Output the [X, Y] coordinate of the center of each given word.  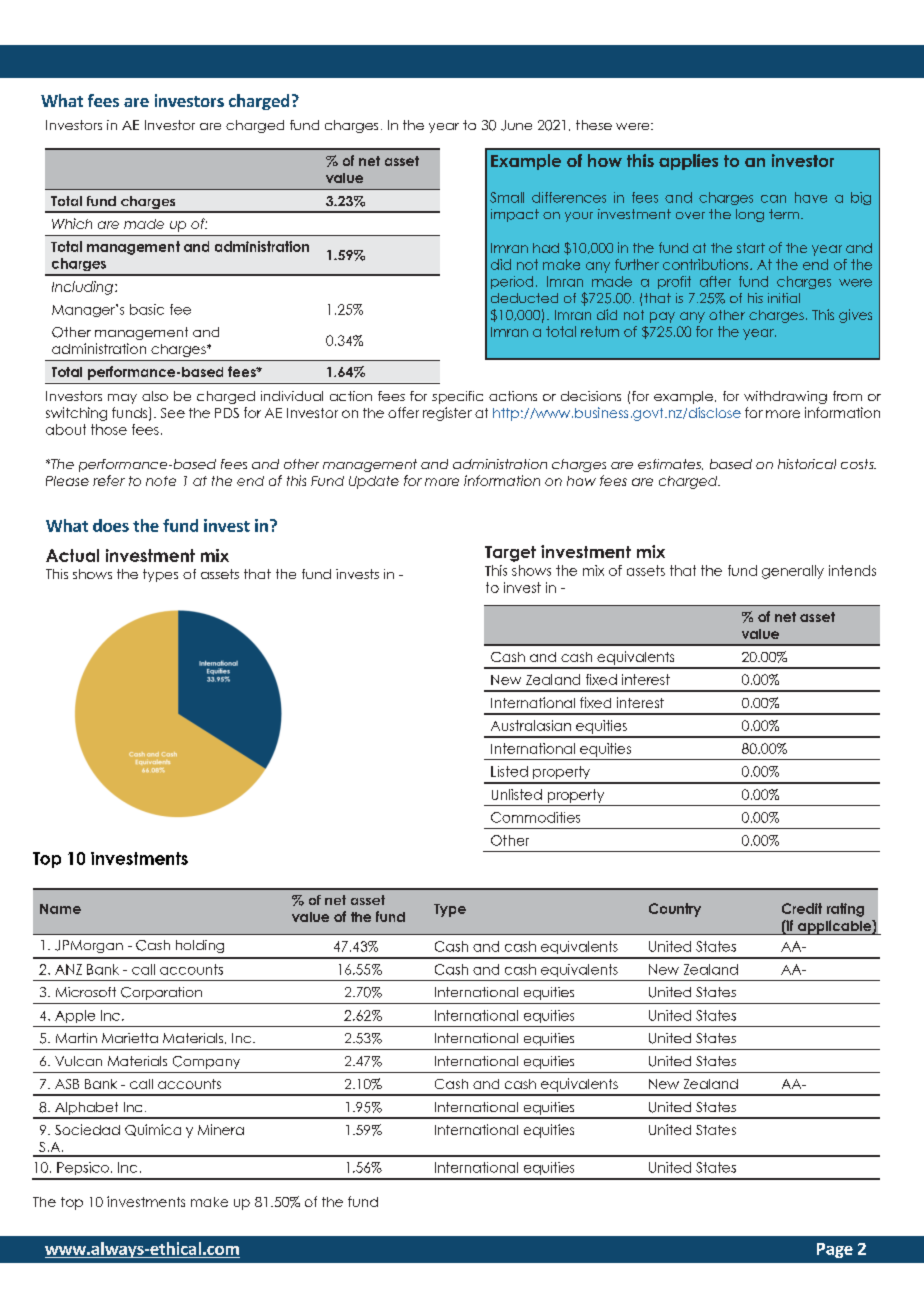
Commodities [535, 817]
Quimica [153, 1130]
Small [507, 197]
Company [206, 1062]
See [173, 413]
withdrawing [785, 397]
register [447, 414]
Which [72, 223]
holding [200, 946]
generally [793, 572]
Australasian [531, 725]
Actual [72, 555]
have [811, 197]
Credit [802, 908]
